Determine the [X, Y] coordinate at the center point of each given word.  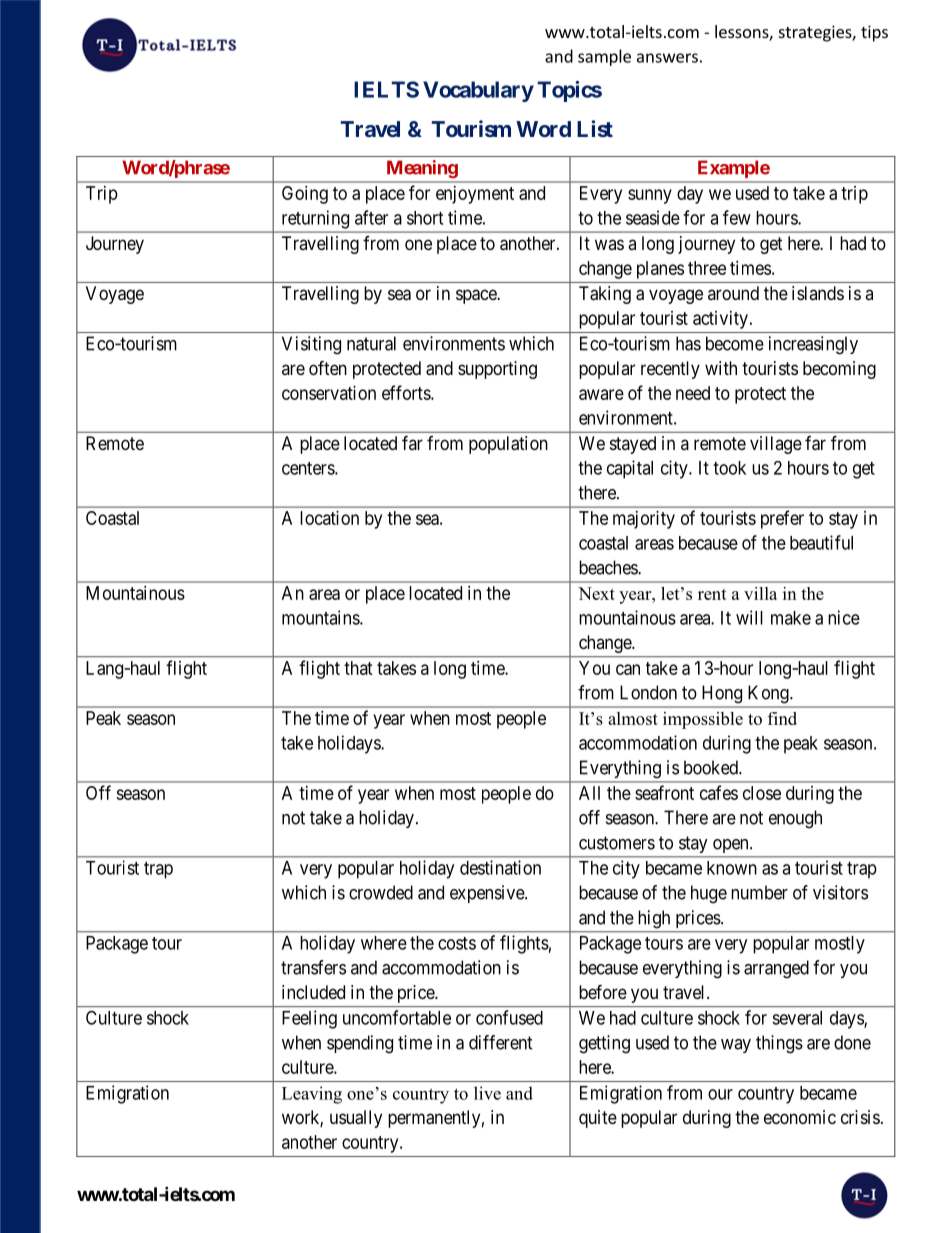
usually [356, 1119]
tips [874, 33]
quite [598, 1119]
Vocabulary [478, 91]
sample [604, 57]
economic [800, 1117]
